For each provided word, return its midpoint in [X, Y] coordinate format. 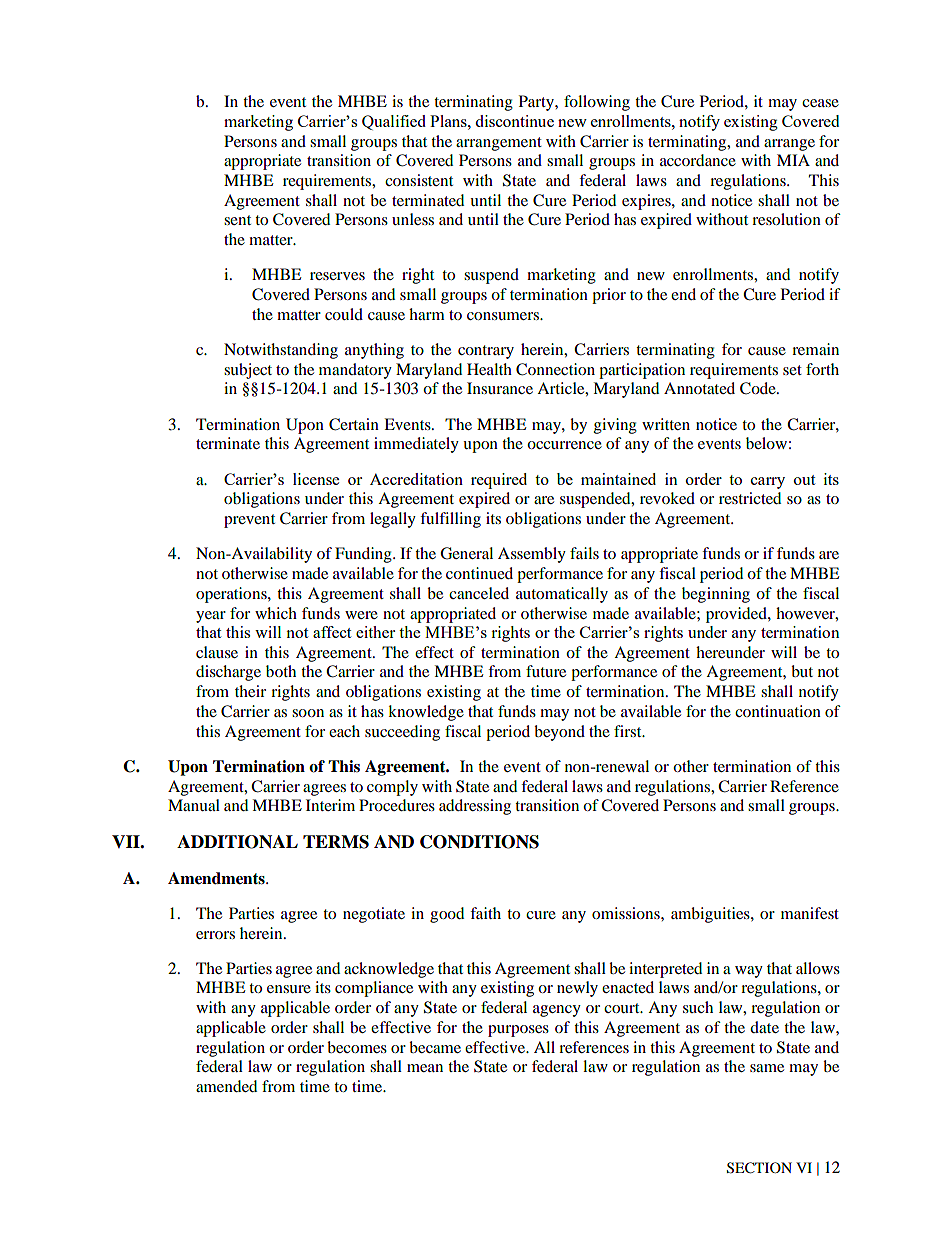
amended [226, 1086]
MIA [793, 160]
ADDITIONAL [237, 842]
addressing [475, 807]
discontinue [514, 121]
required [499, 481]
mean [425, 1068]
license [316, 479]
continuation [778, 711]
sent [237, 220]
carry [768, 483]
